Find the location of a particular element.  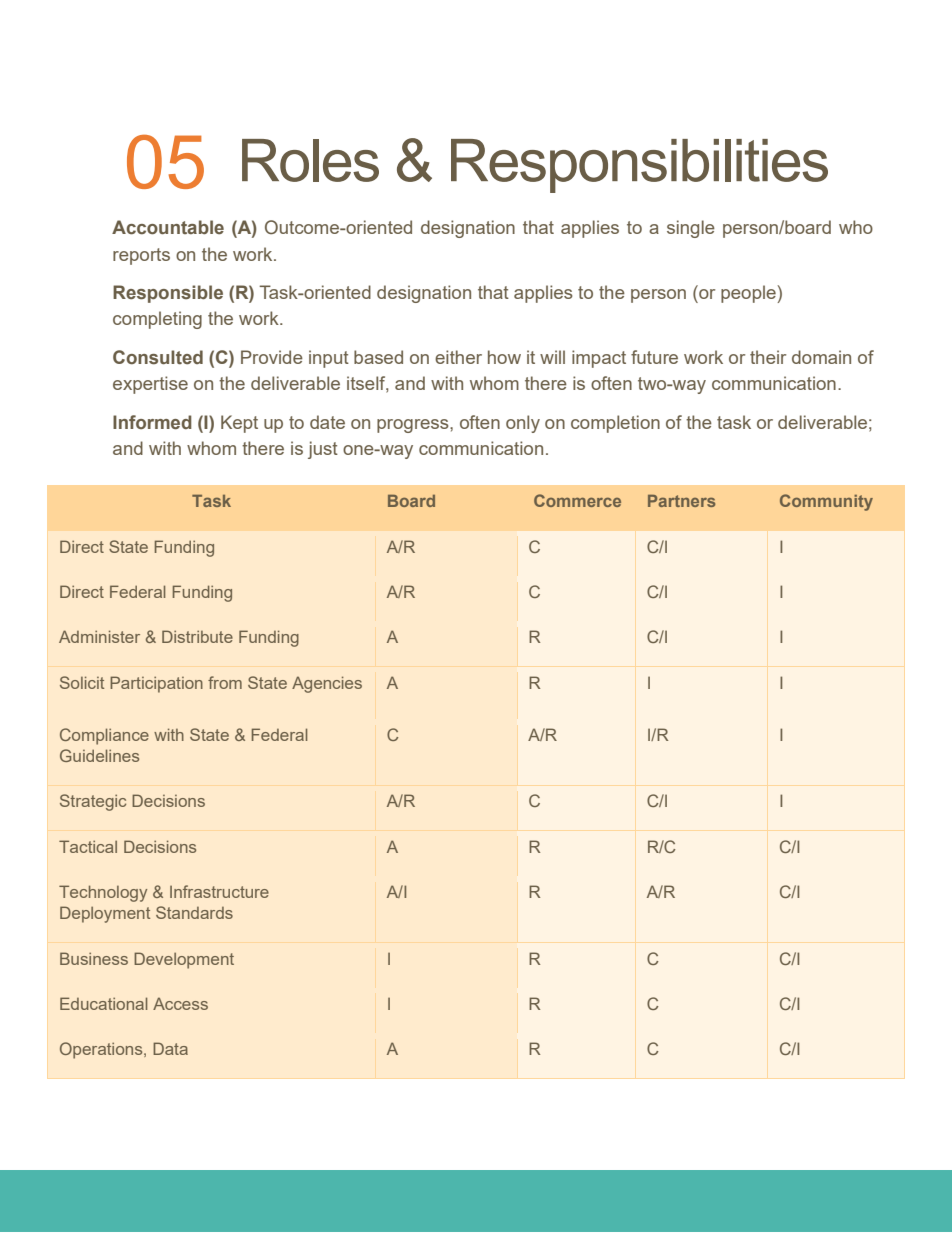

Accountable is located at coordinates (168, 227).
